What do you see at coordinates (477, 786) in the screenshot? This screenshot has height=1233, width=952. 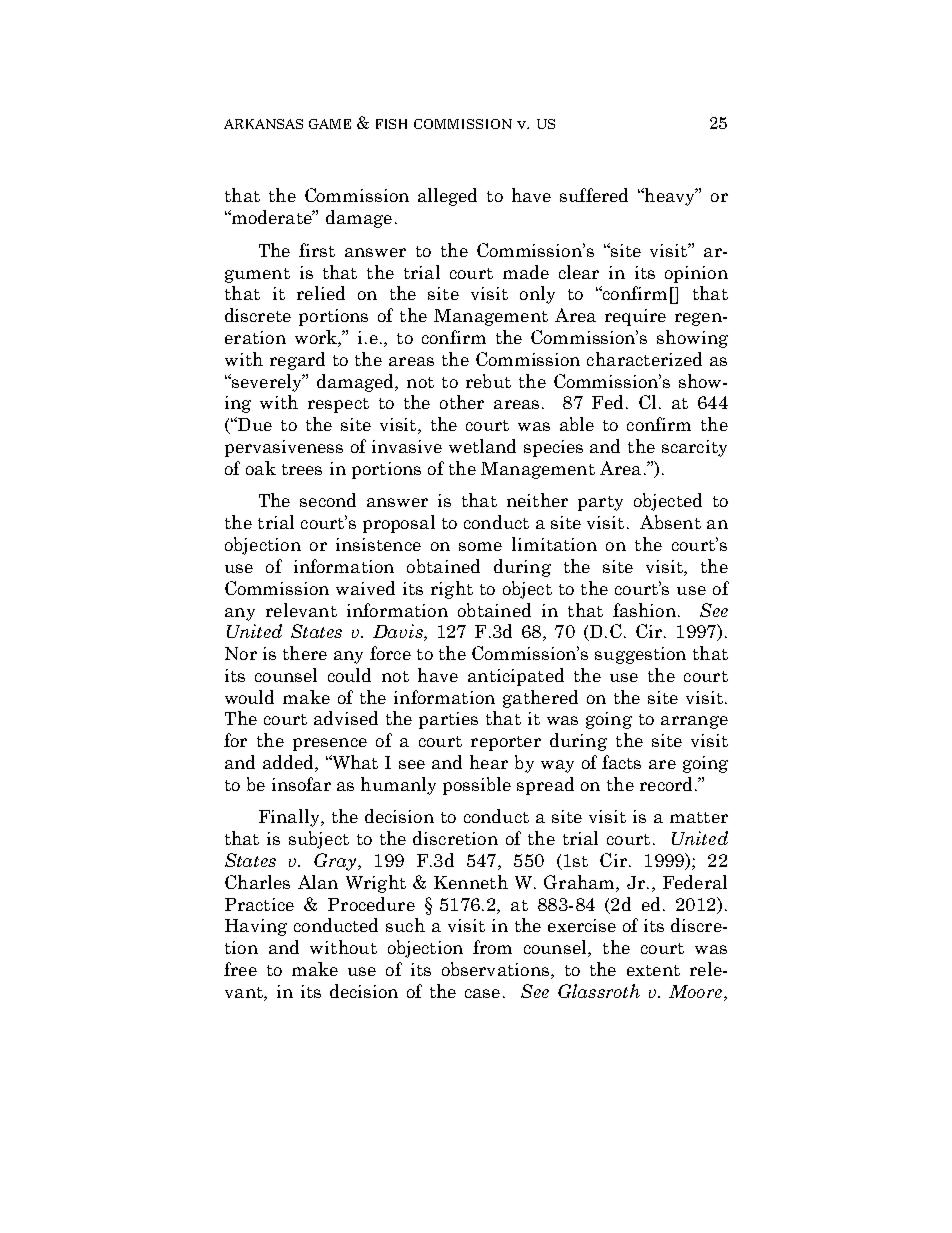 I see `possible` at bounding box center [477, 786].
